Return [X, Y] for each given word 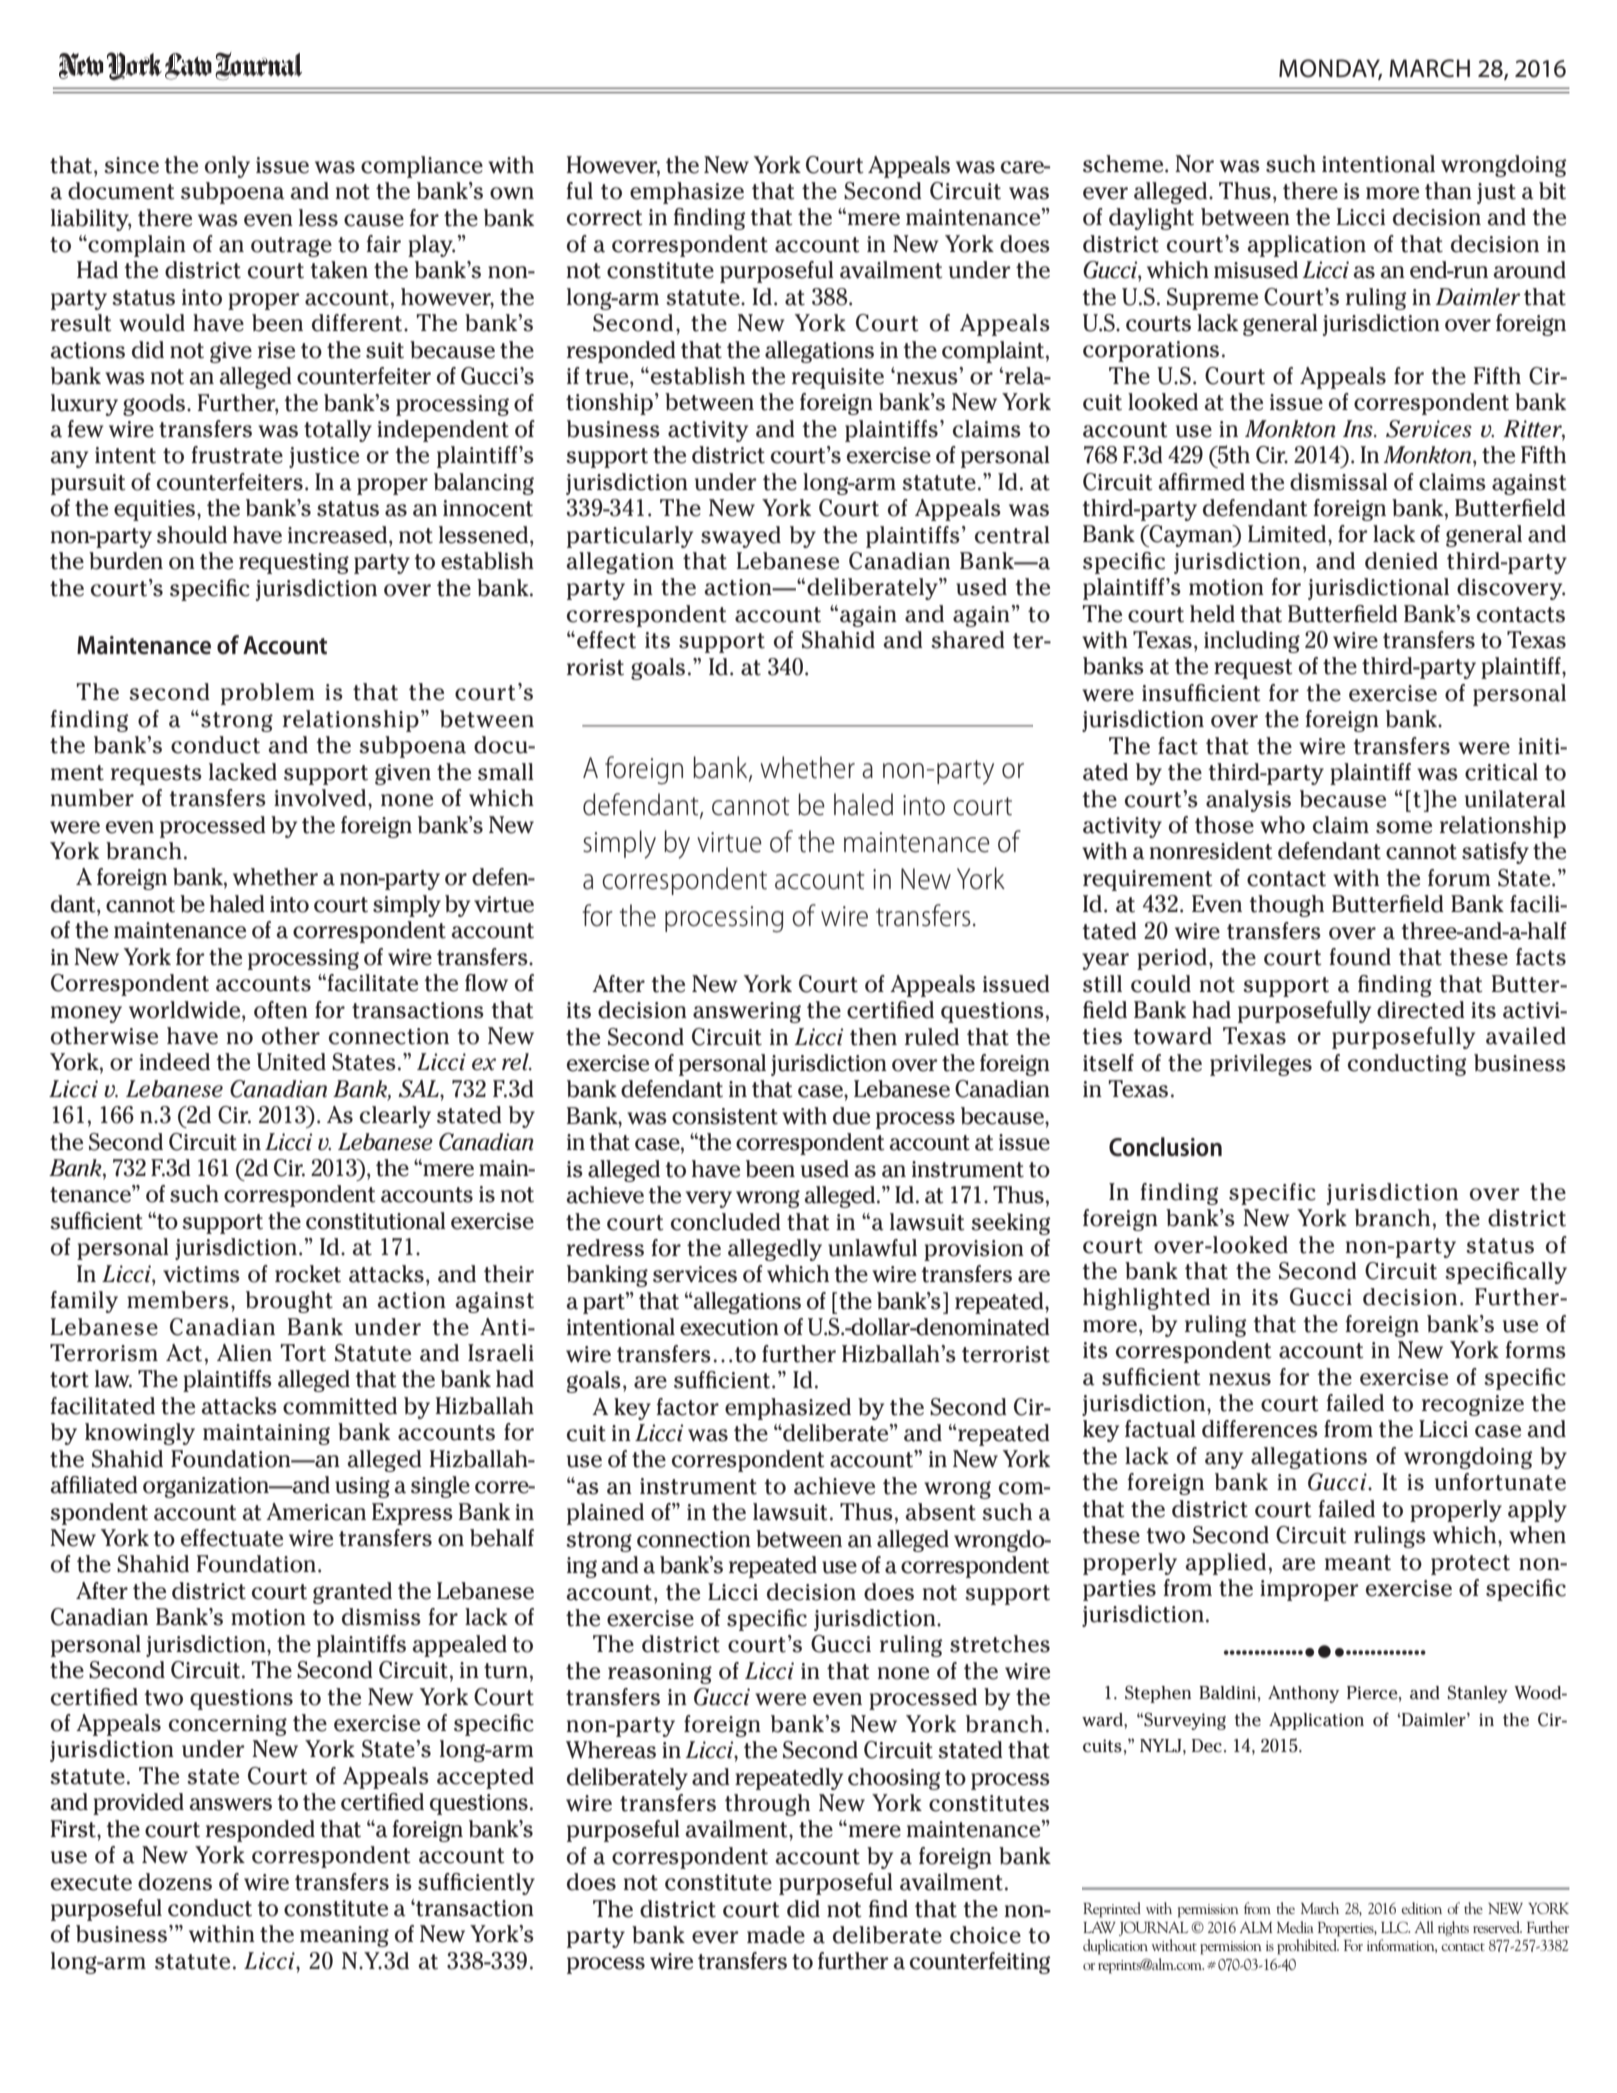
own [512, 193]
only [227, 167]
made [776, 1935]
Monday [1330, 69]
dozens [175, 1882]
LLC [1395, 1927]
